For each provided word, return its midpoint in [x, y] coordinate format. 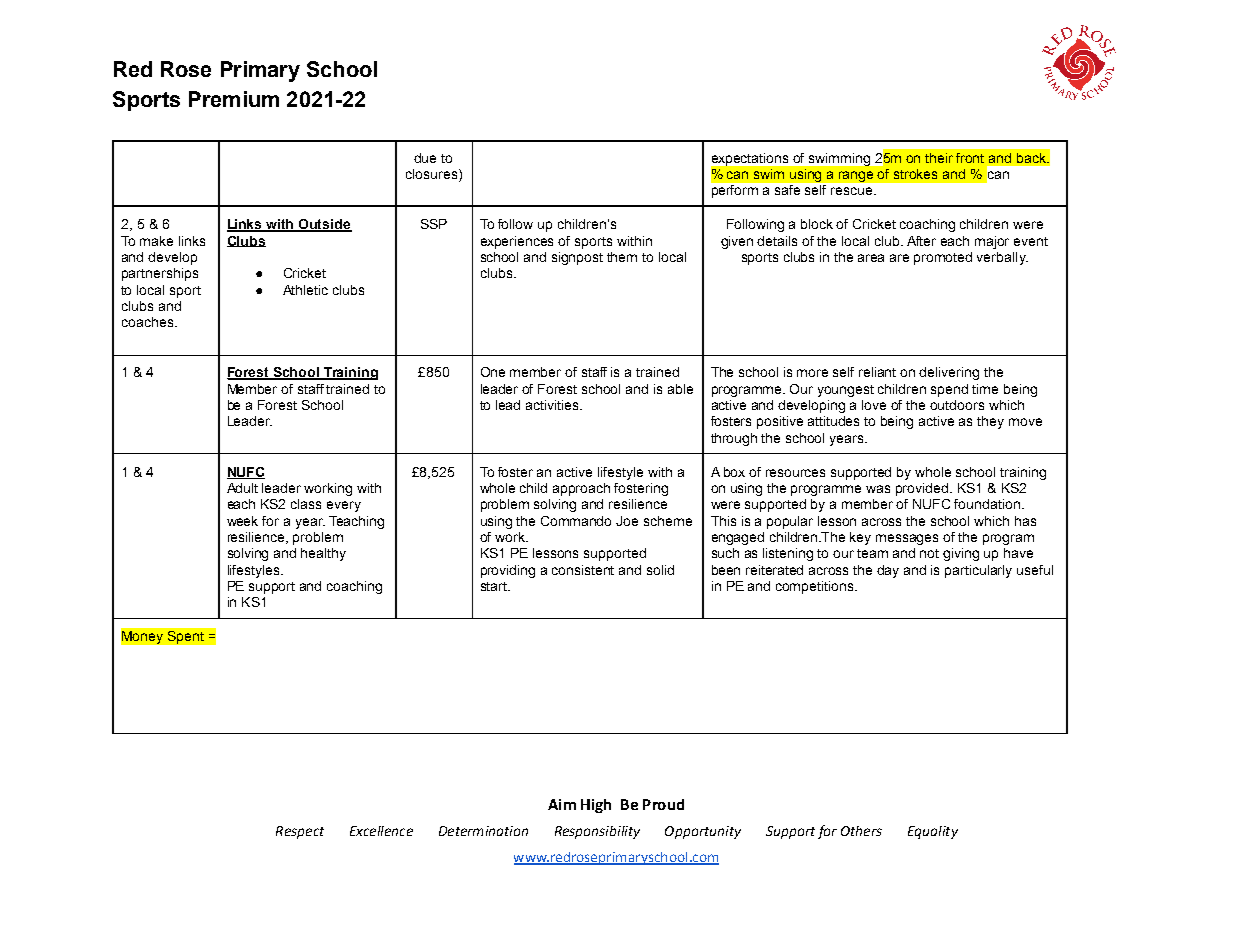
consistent [583, 570]
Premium [234, 99]
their [939, 158]
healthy [323, 554]
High [596, 806]
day [888, 571]
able [680, 389]
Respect [300, 832]
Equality [933, 832]
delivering [949, 373]
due [425, 158]
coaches [149, 322]
